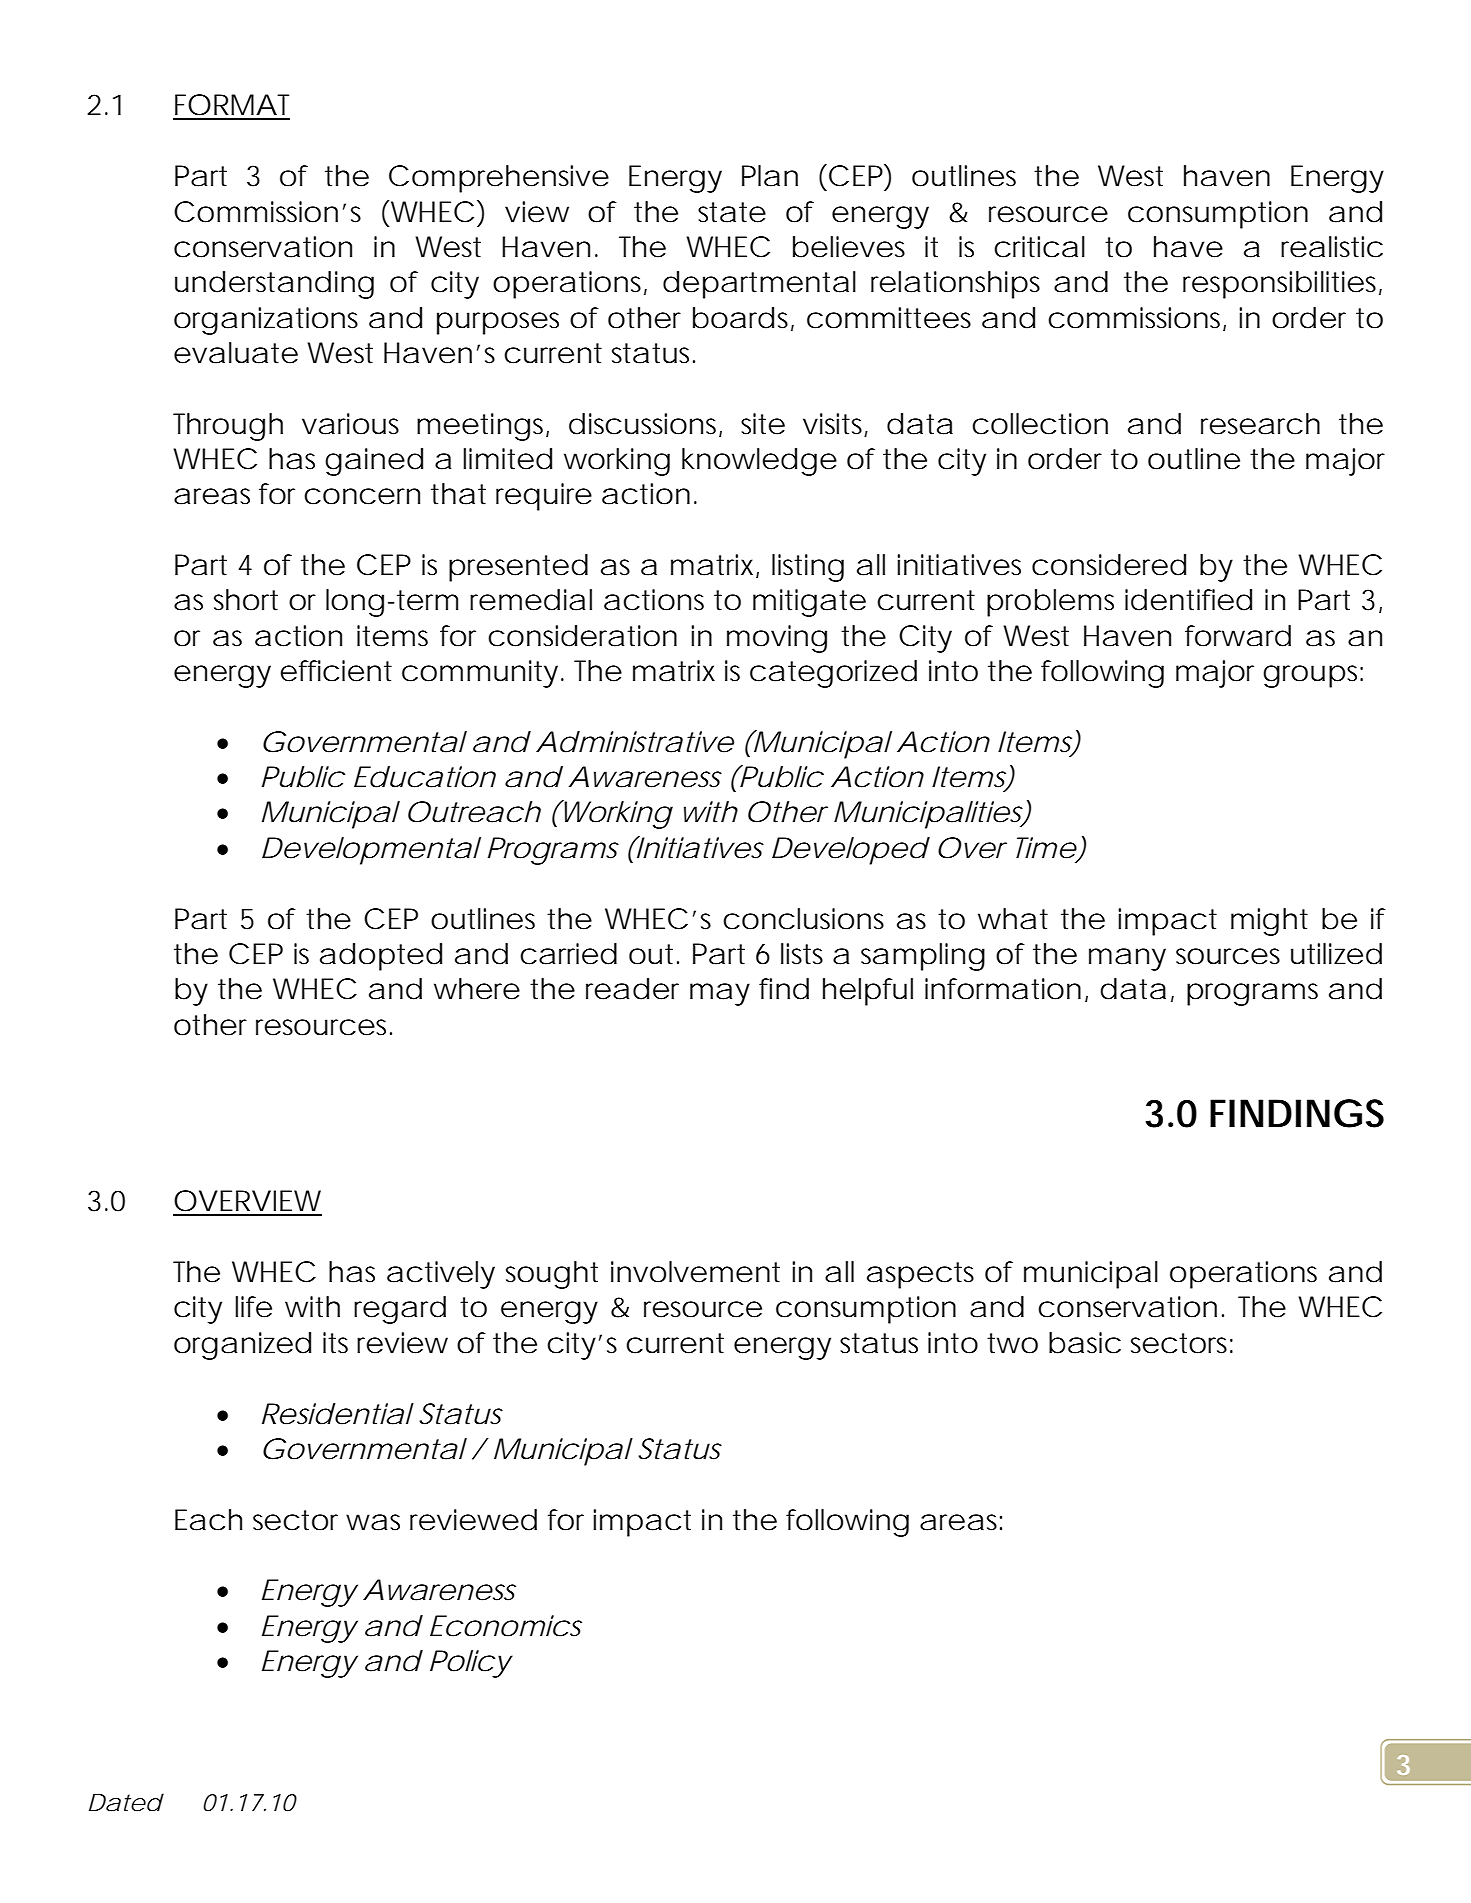  I want to click on forward, so click(1238, 636).
